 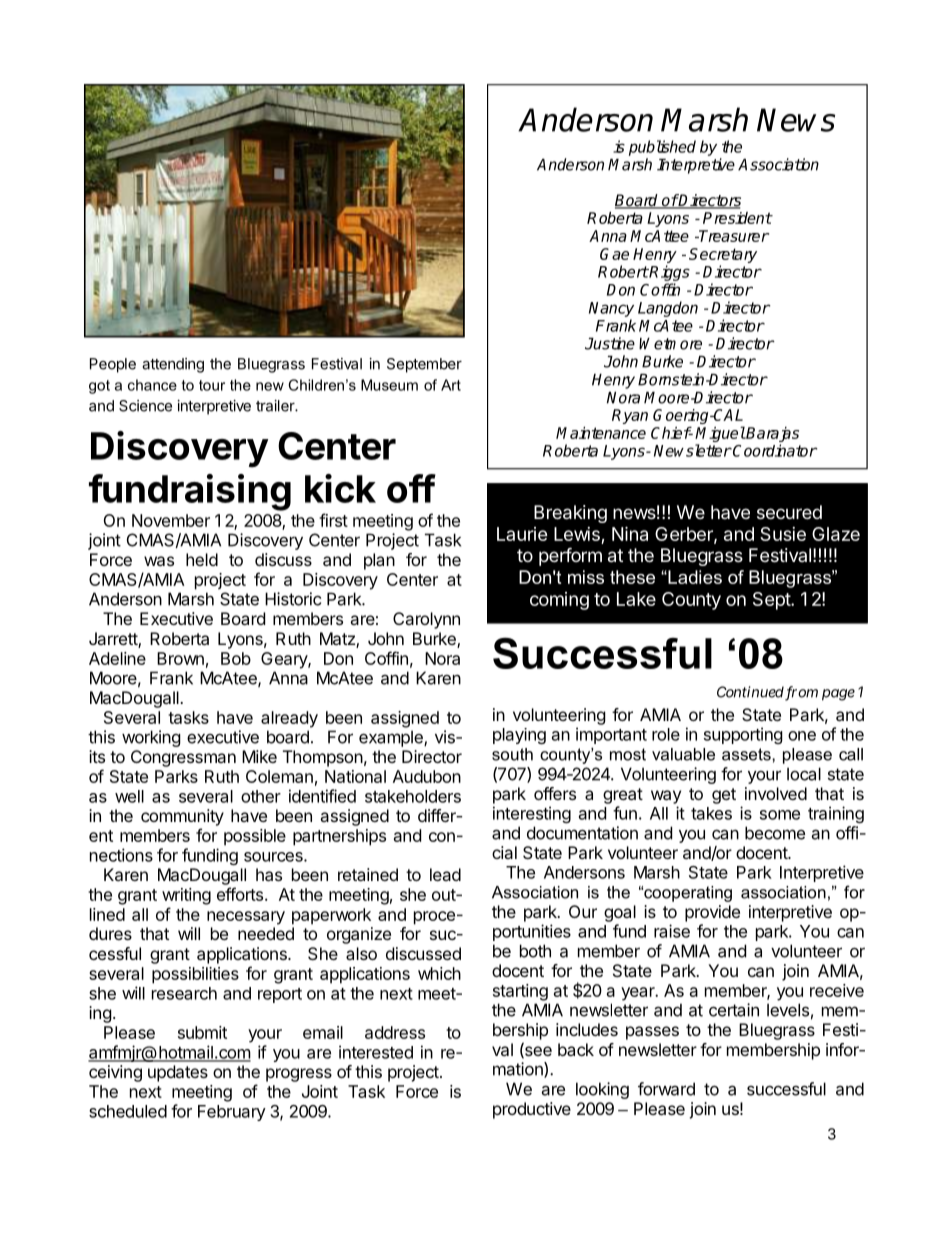 What do you see at coordinates (173, 365) in the page?
I see `attending` at bounding box center [173, 365].
